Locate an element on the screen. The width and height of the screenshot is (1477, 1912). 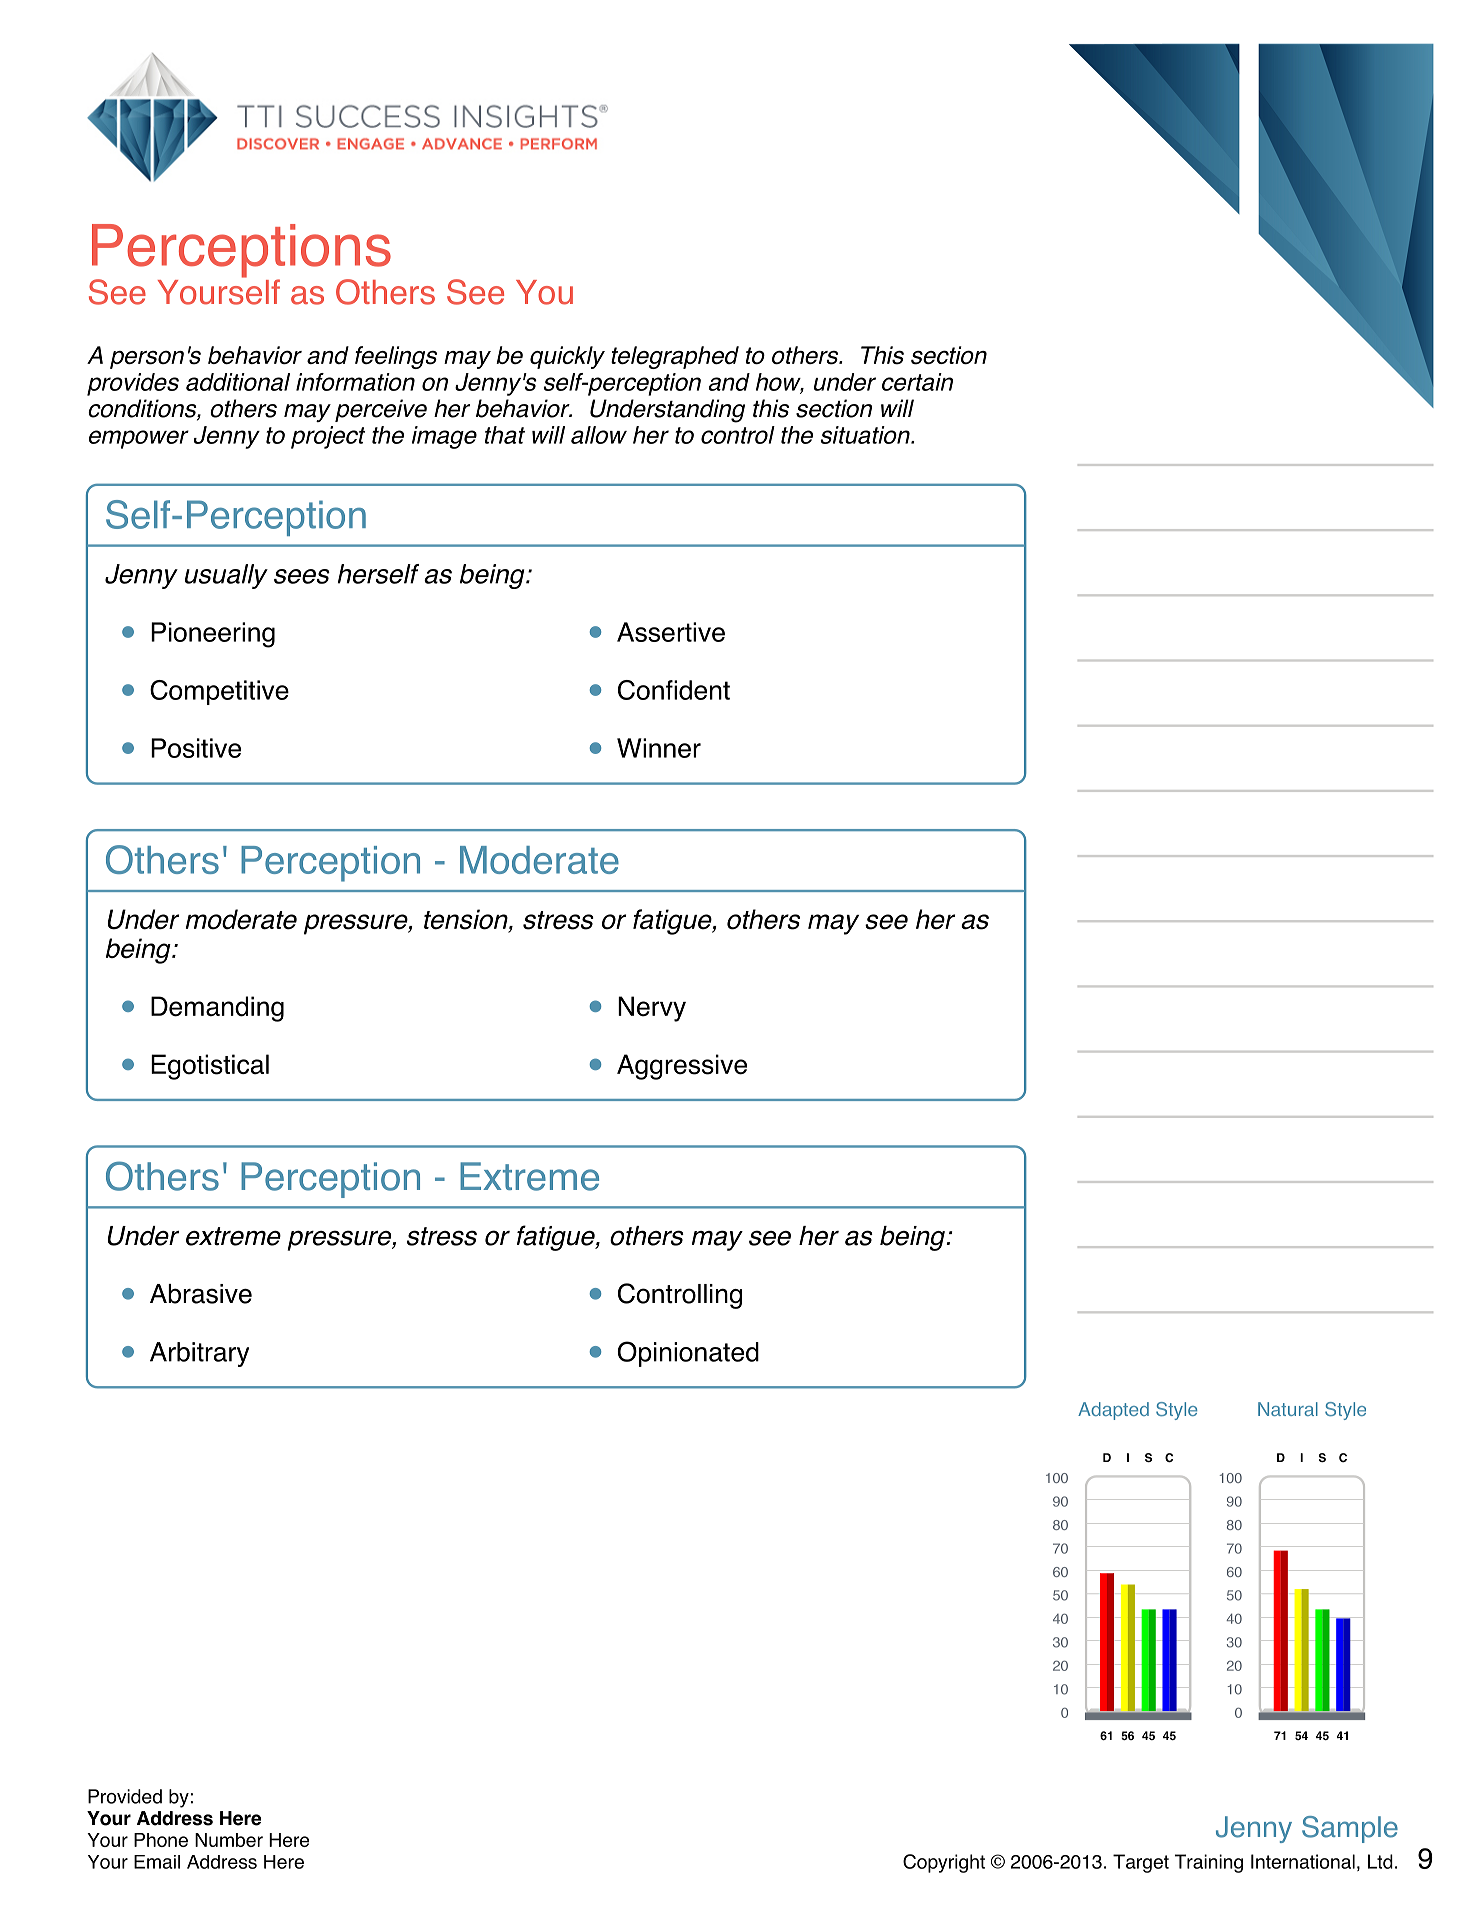
Copyright is located at coordinates (944, 1863).
